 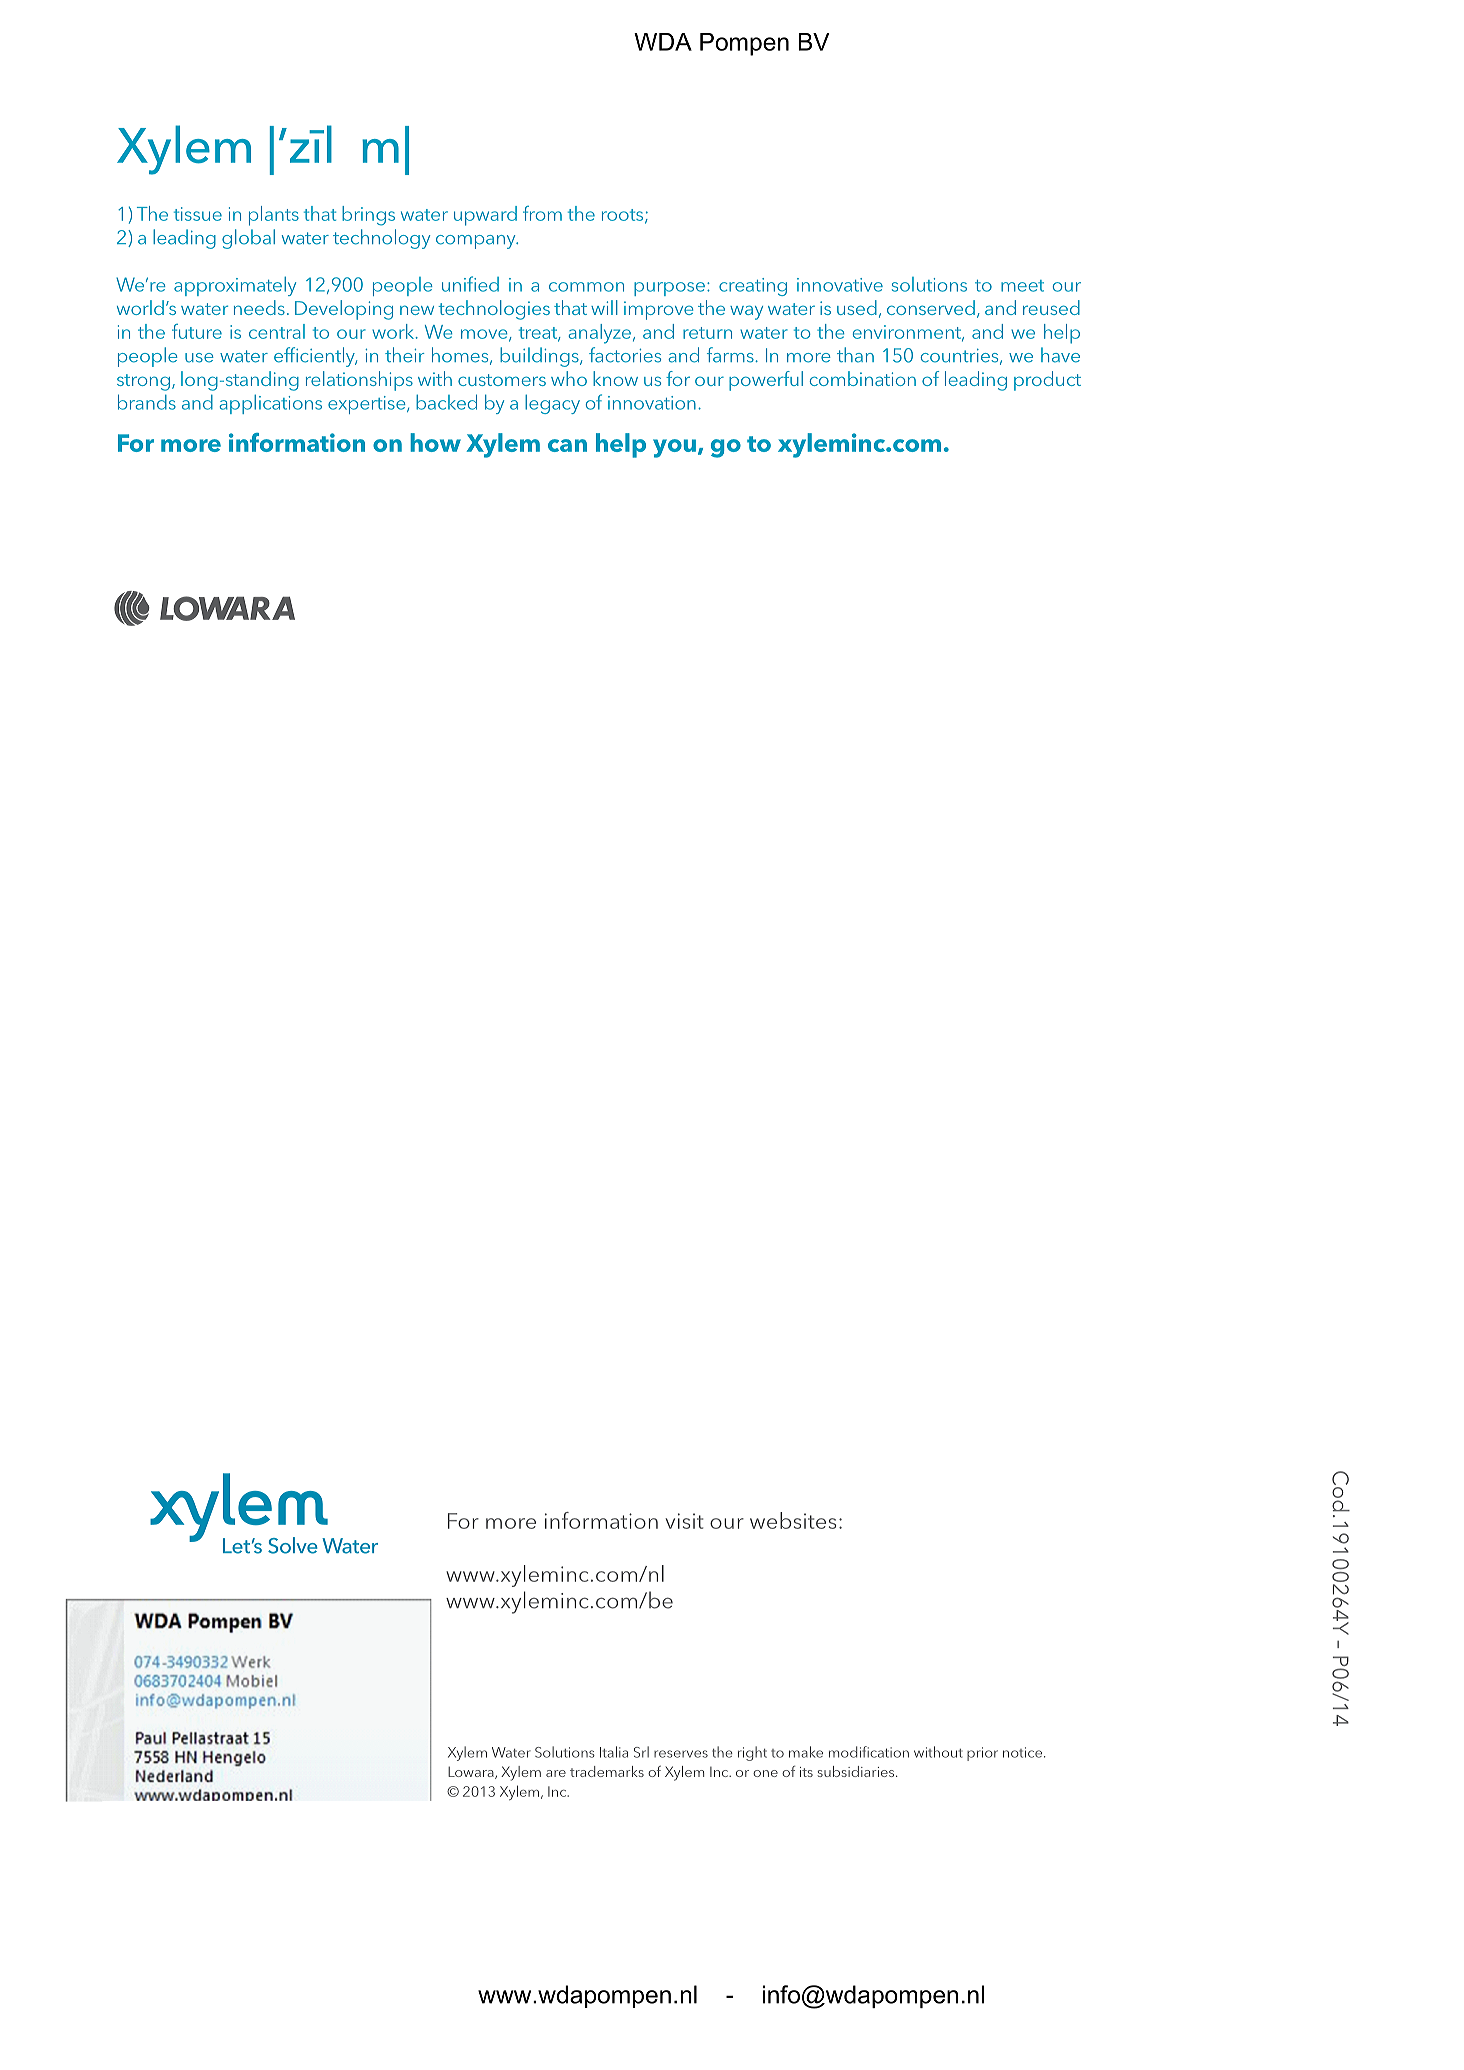 What do you see at coordinates (614, 1752) in the image?
I see `Italia` at bounding box center [614, 1752].
